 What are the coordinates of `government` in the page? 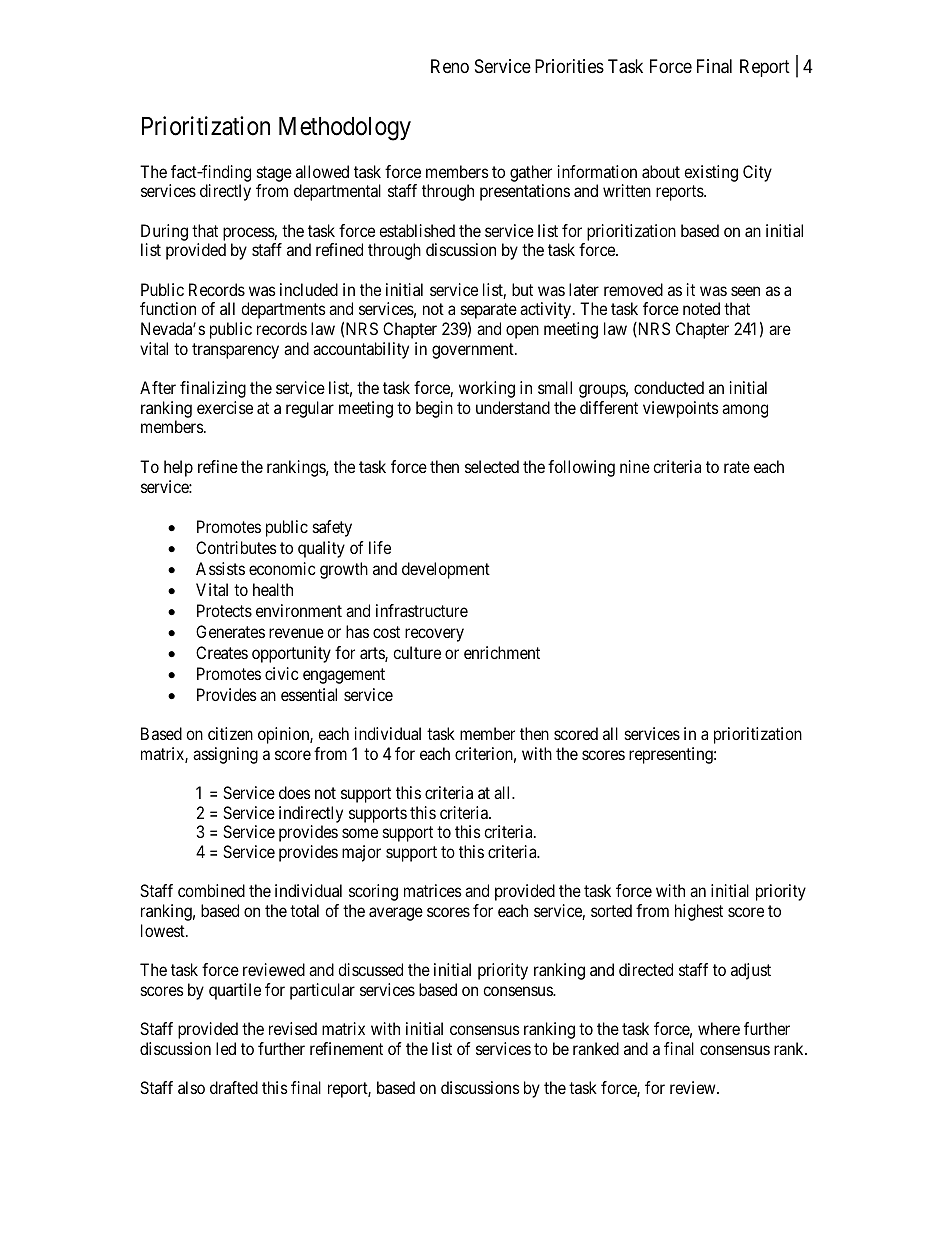 It's located at (474, 351).
